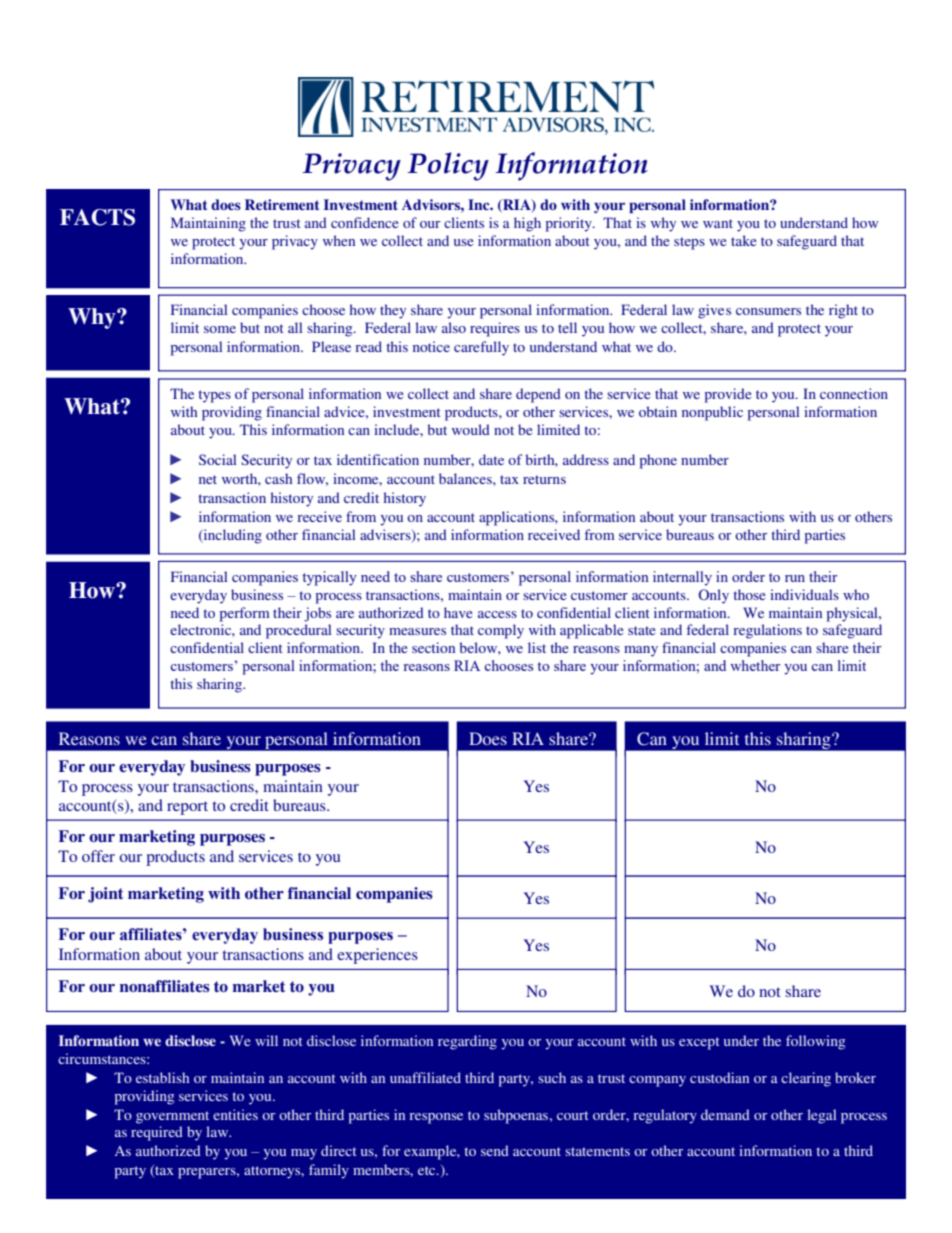  Describe the element at coordinates (377, 956) in the image. I see `experiences` at that location.
